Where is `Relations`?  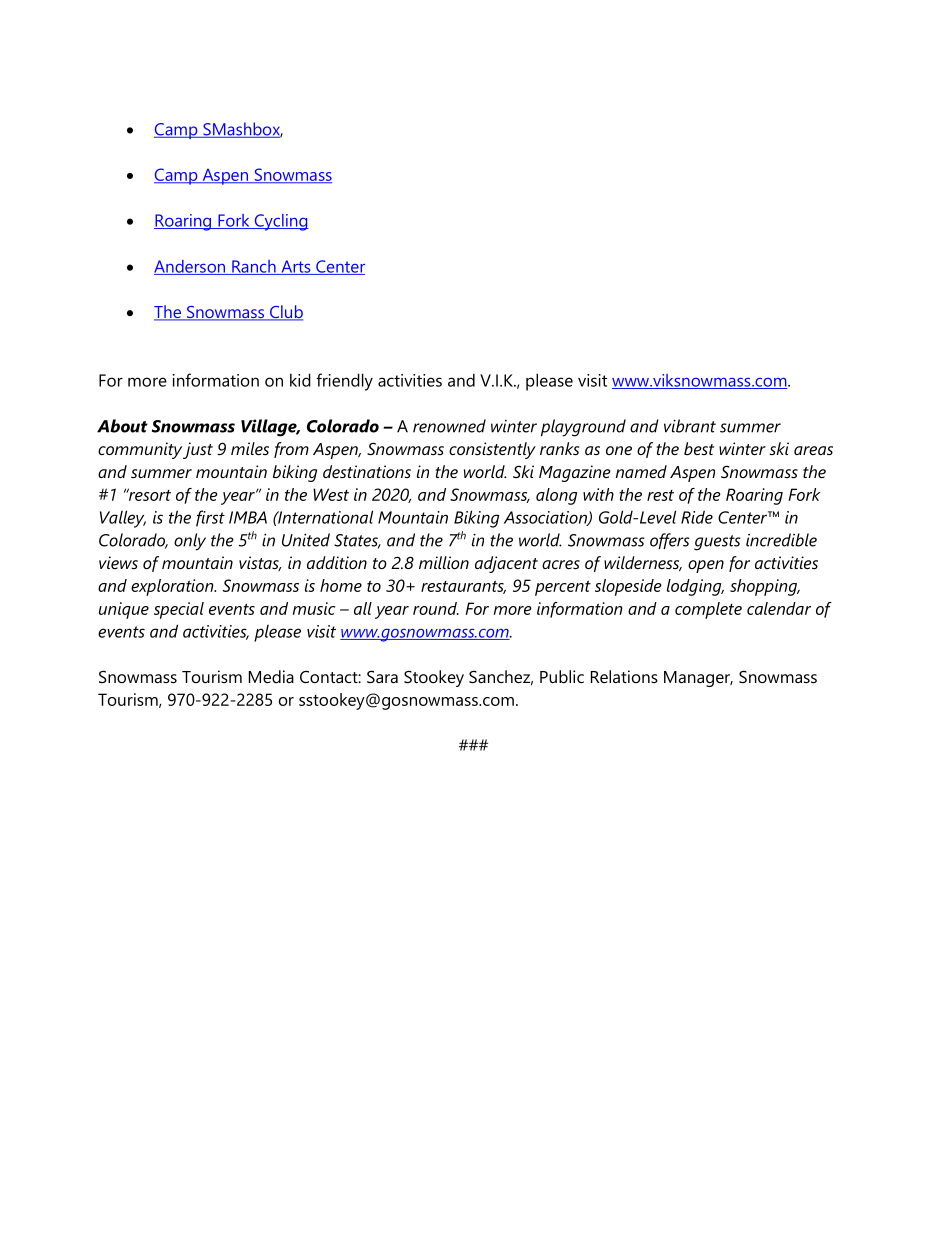 Relations is located at coordinates (624, 676).
